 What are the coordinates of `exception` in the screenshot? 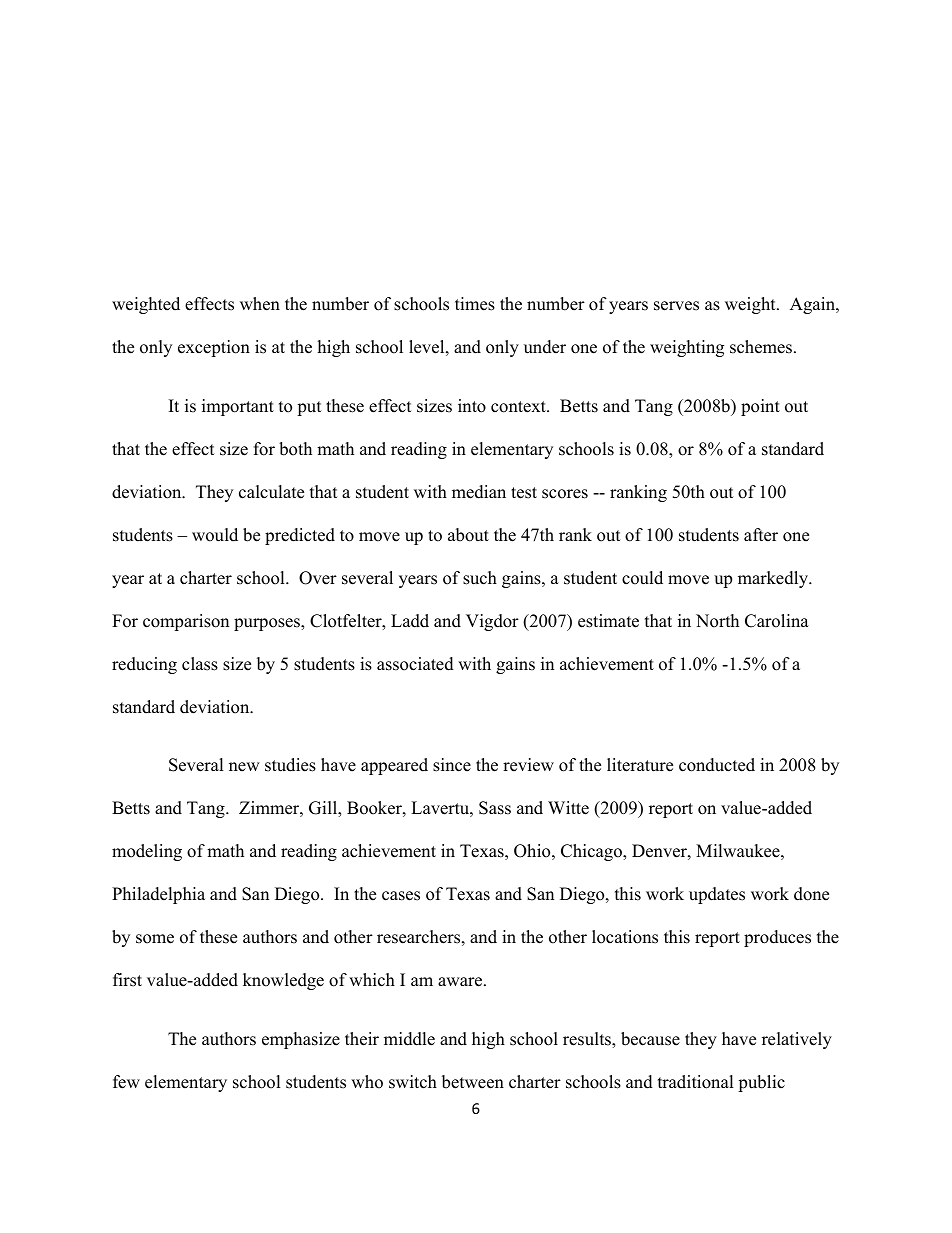 It's located at (214, 348).
